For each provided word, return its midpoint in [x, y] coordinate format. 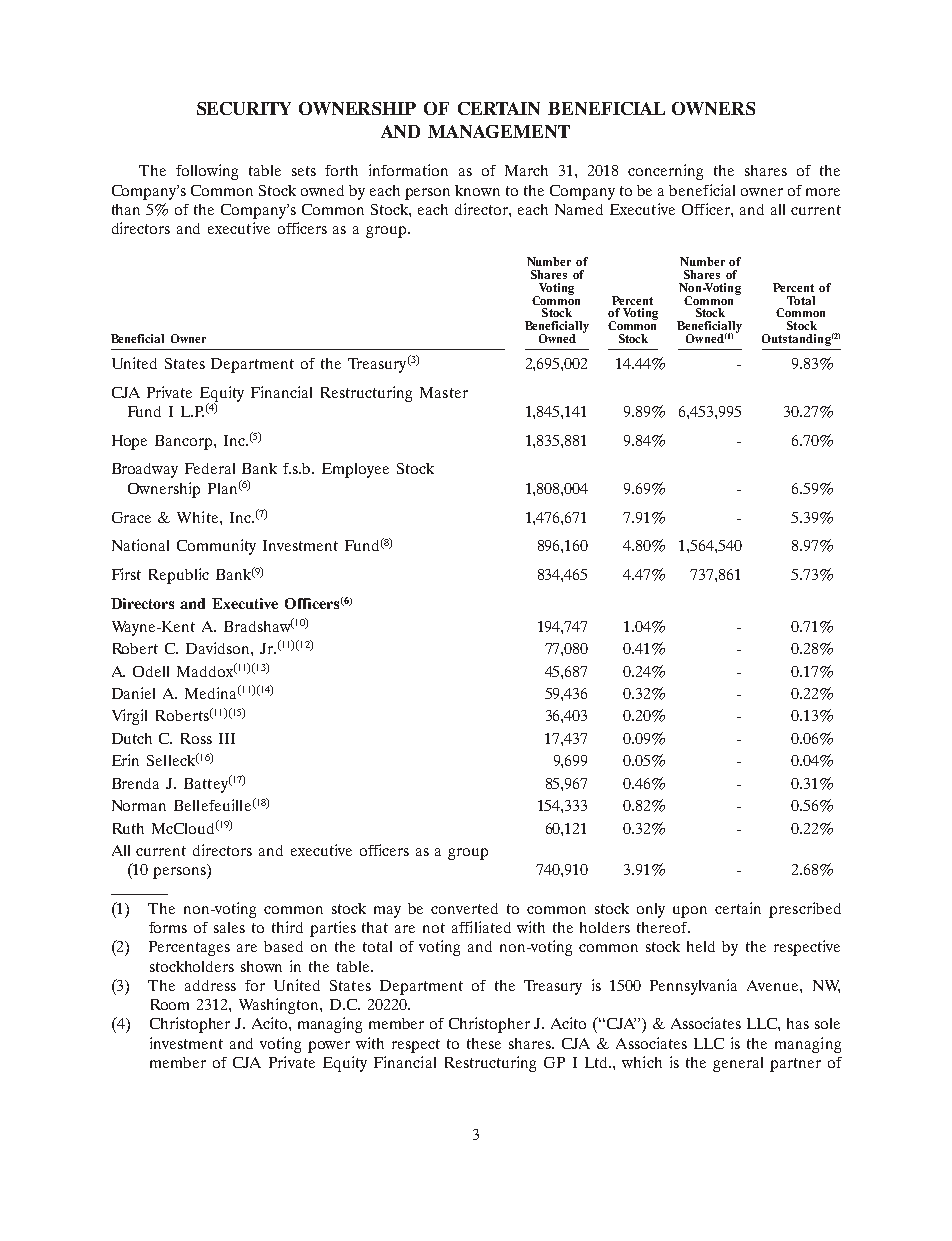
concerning [665, 172]
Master [444, 392]
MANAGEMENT [499, 131]
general [738, 1064]
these [484, 1043]
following [207, 172]
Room [170, 1004]
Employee [355, 470]
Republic [179, 576]
